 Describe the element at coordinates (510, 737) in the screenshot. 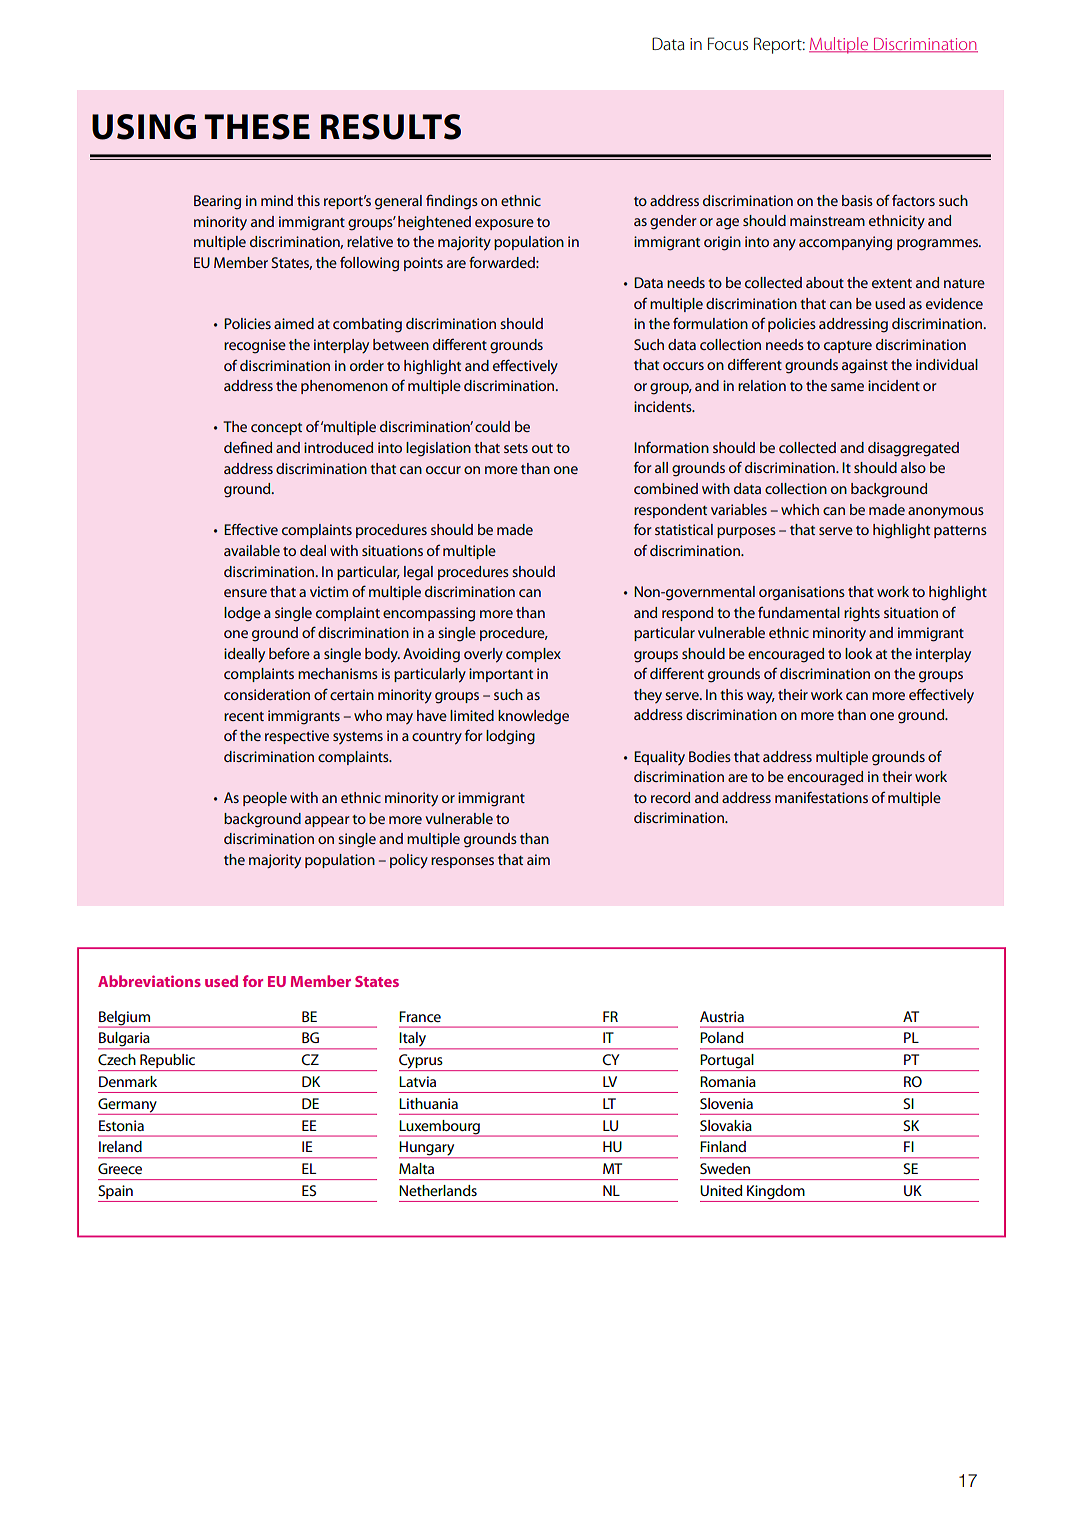

I see `lodging` at that location.
